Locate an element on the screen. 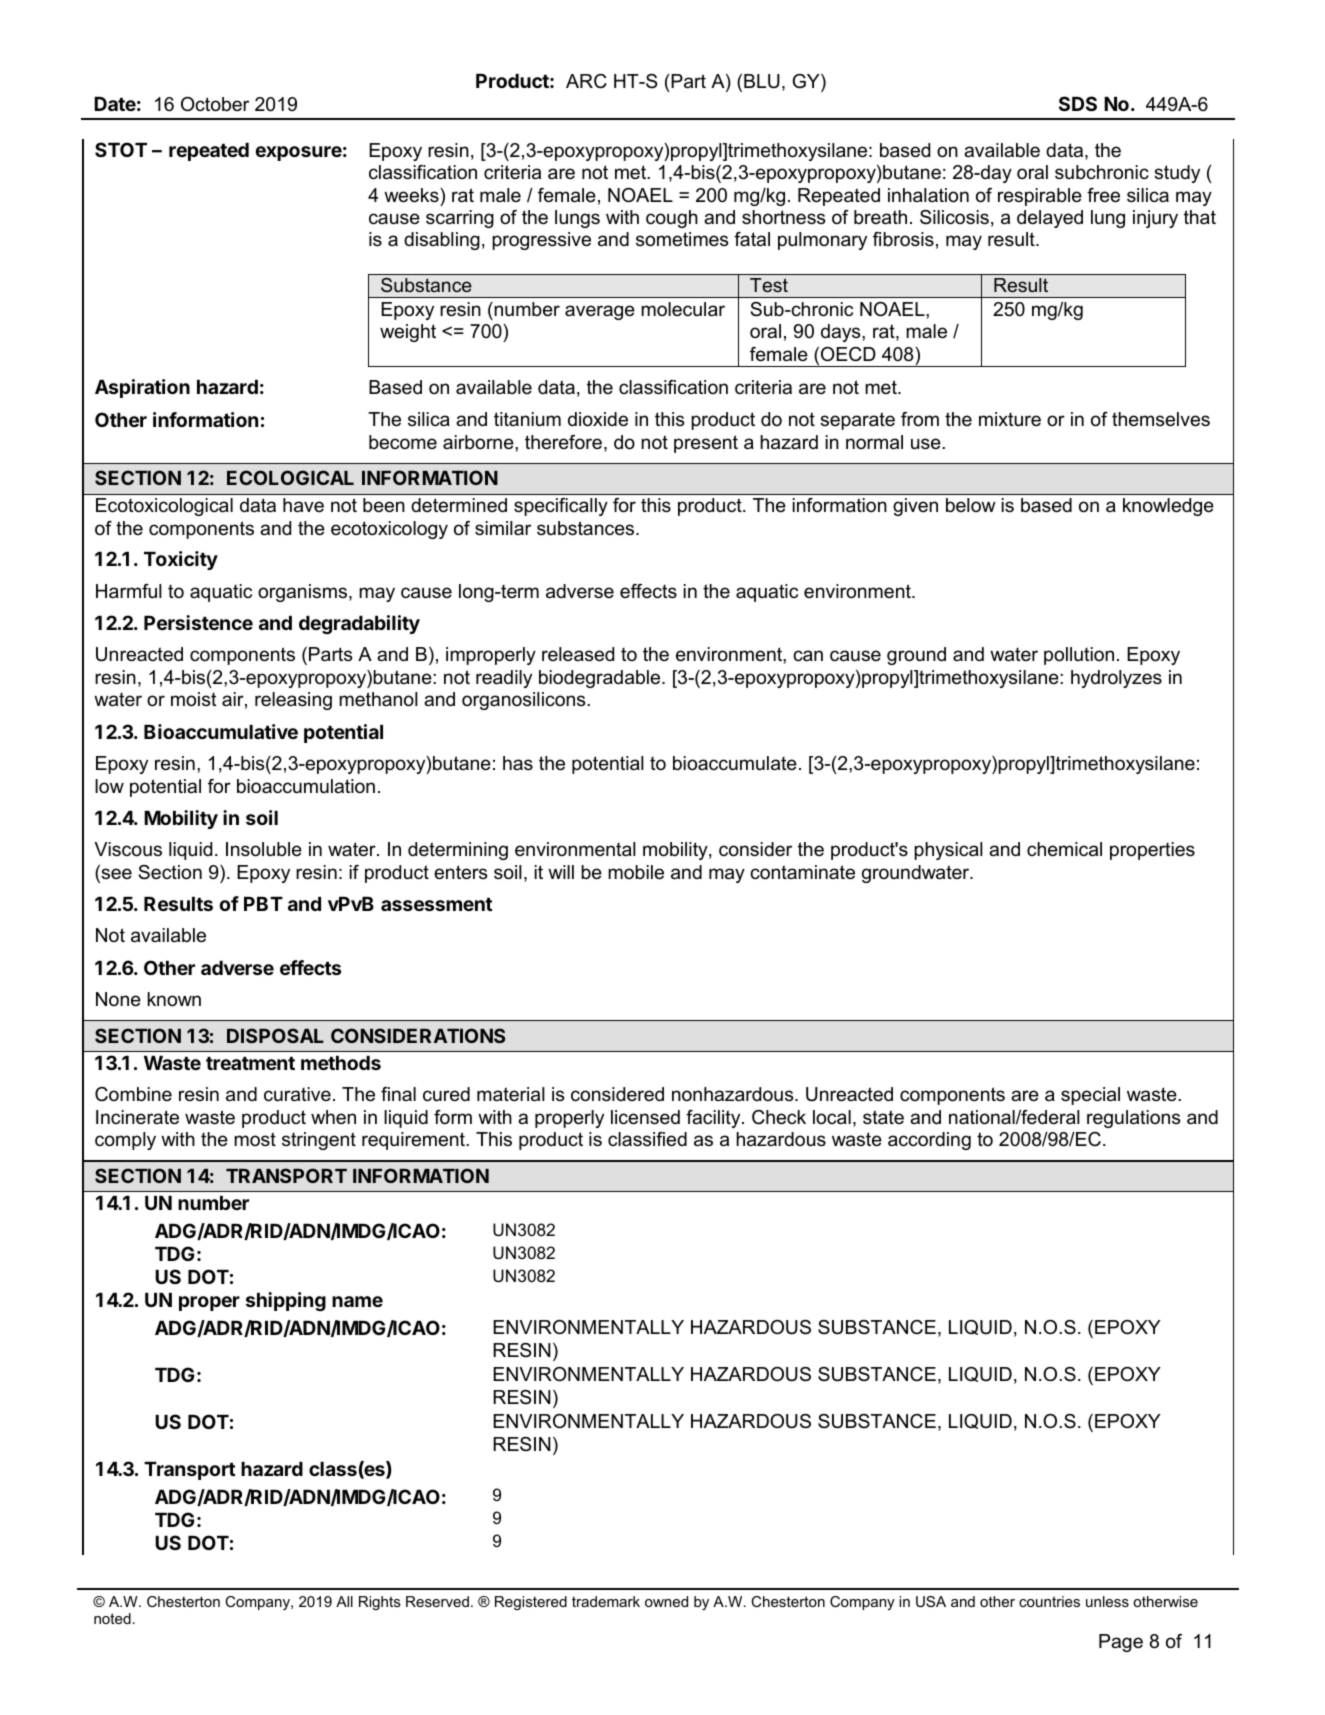 This screenshot has width=1325, height=1715. pollution is located at coordinates (1079, 656).
